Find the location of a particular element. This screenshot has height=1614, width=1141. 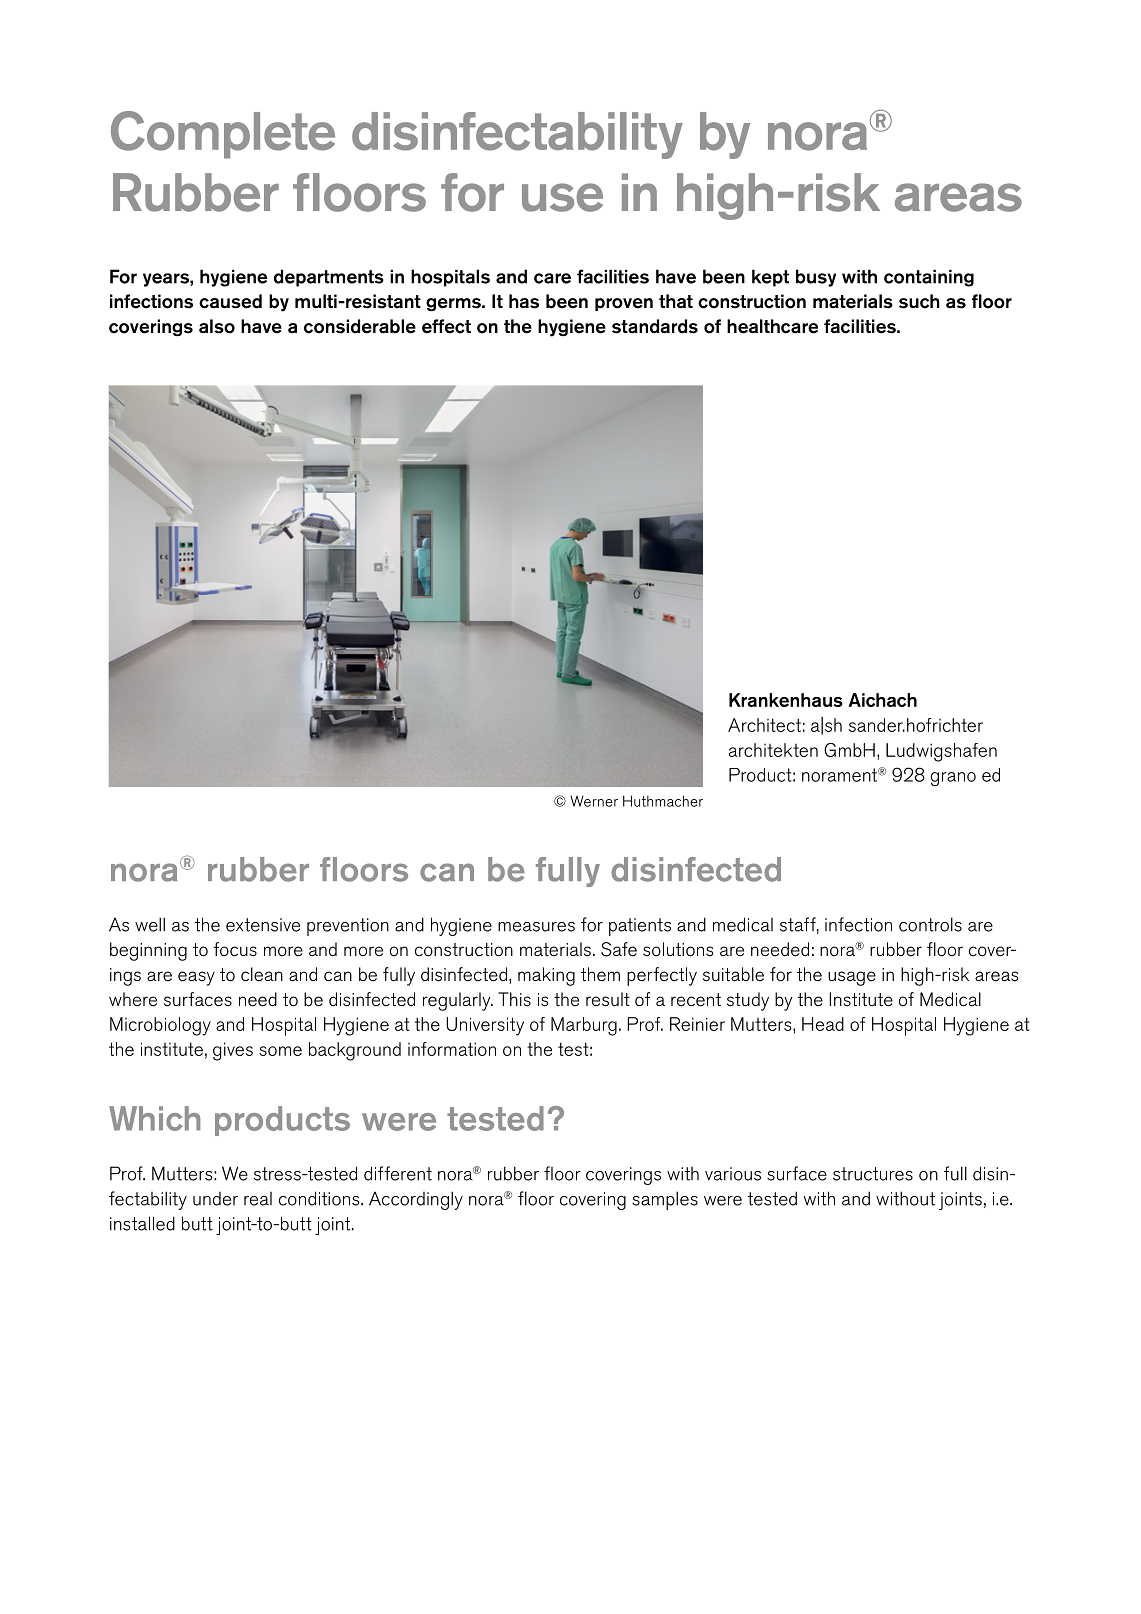

busy is located at coordinates (816, 278).
